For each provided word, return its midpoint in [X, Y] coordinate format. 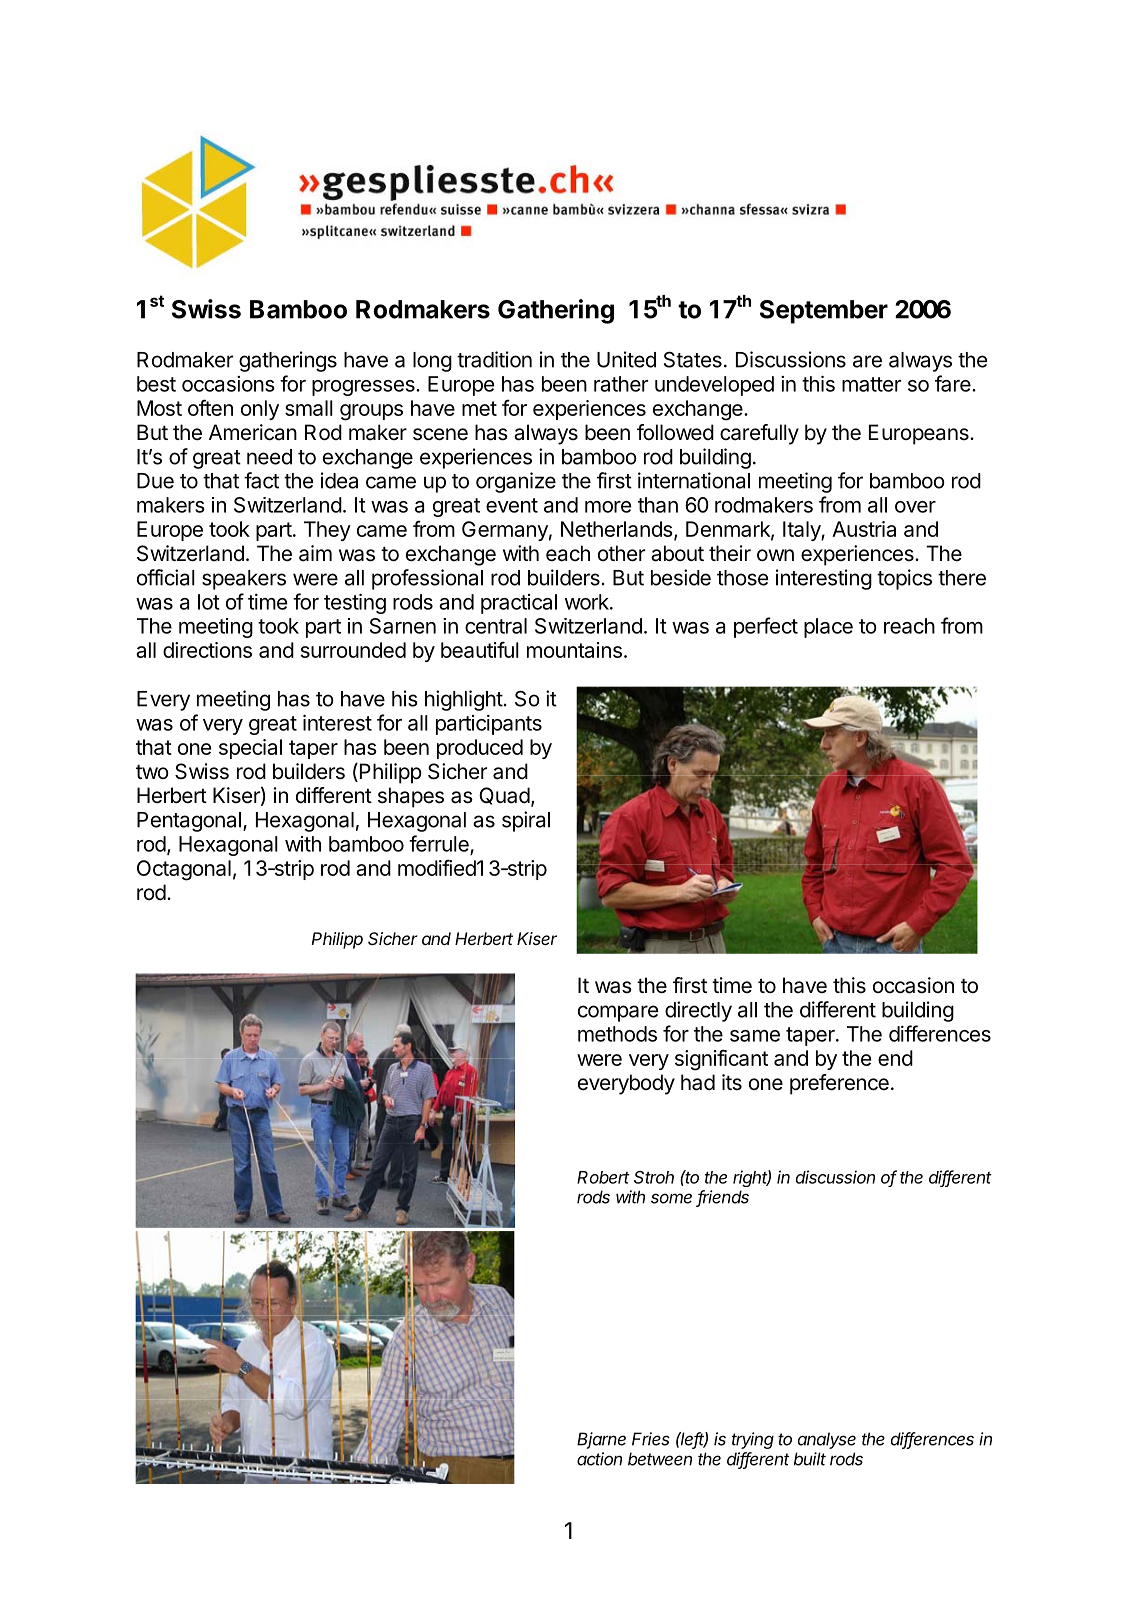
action [599, 1459]
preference [839, 1084]
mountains [574, 650]
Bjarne [601, 1440]
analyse [827, 1440]
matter [871, 384]
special [250, 749]
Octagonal [184, 870]
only [260, 410]
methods [617, 1034]
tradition [494, 359]
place [828, 628]
